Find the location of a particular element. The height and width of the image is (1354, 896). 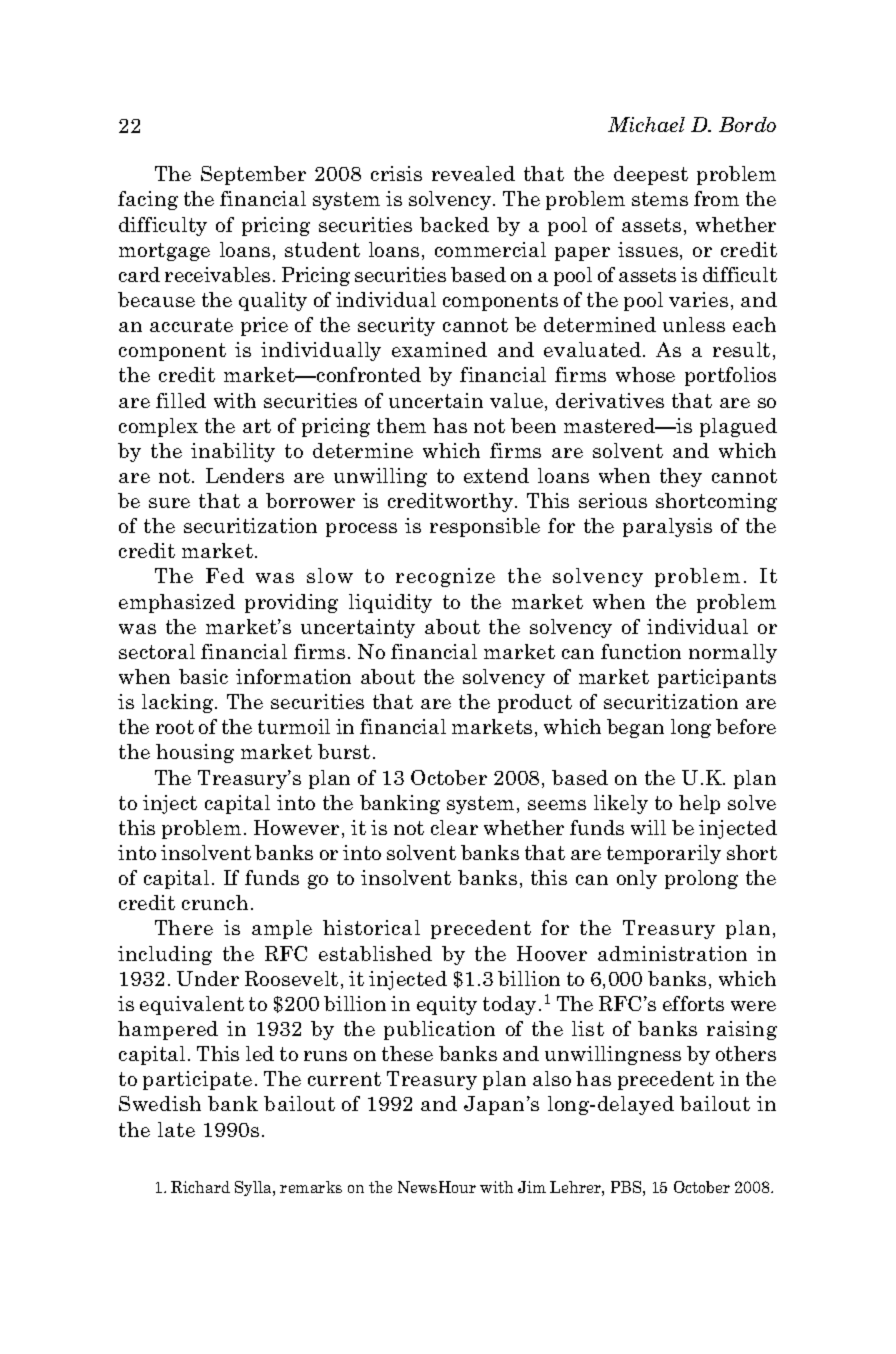

historical is located at coordinates (371, 927).
